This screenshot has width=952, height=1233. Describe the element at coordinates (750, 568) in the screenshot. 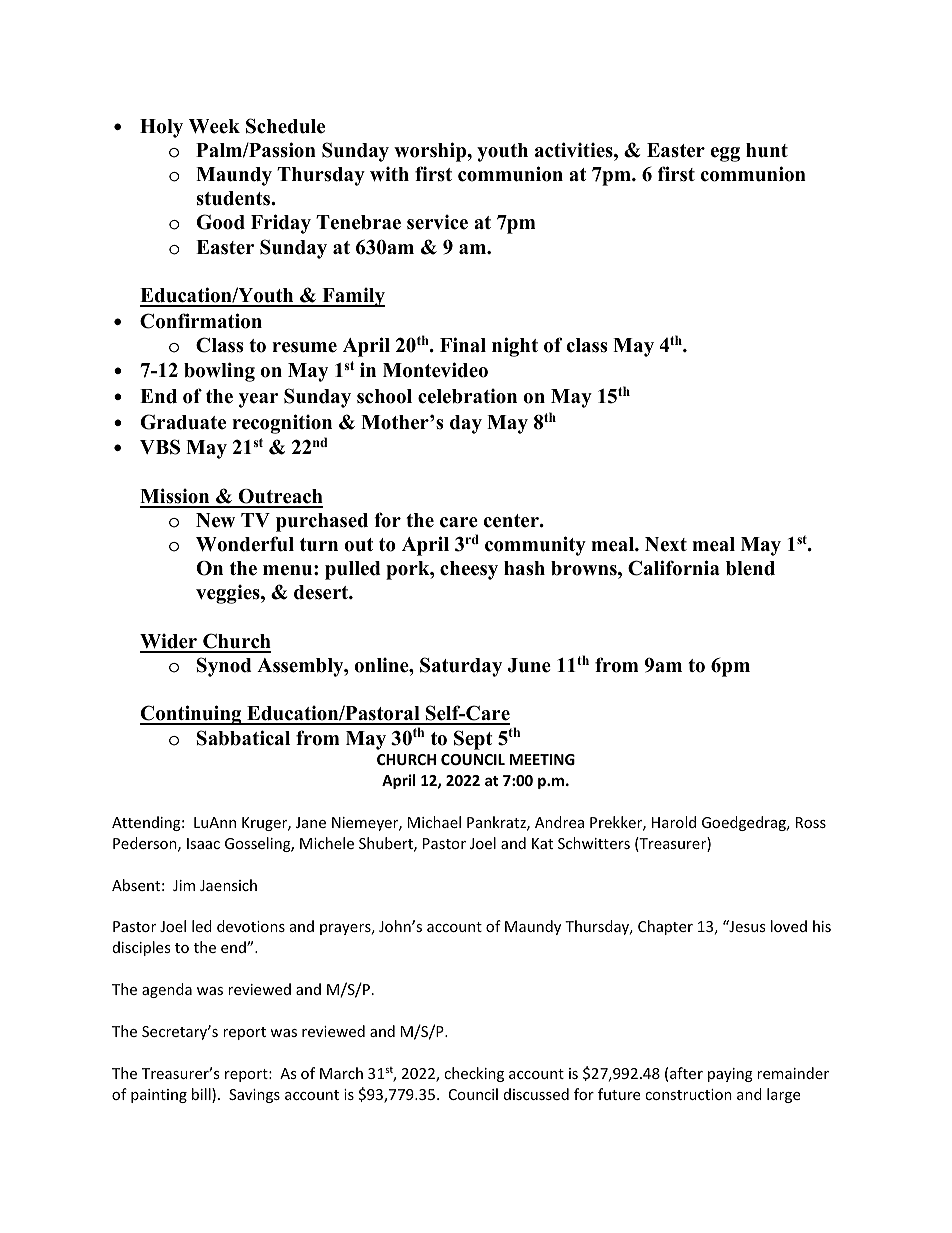

I see `blend` at that location.
